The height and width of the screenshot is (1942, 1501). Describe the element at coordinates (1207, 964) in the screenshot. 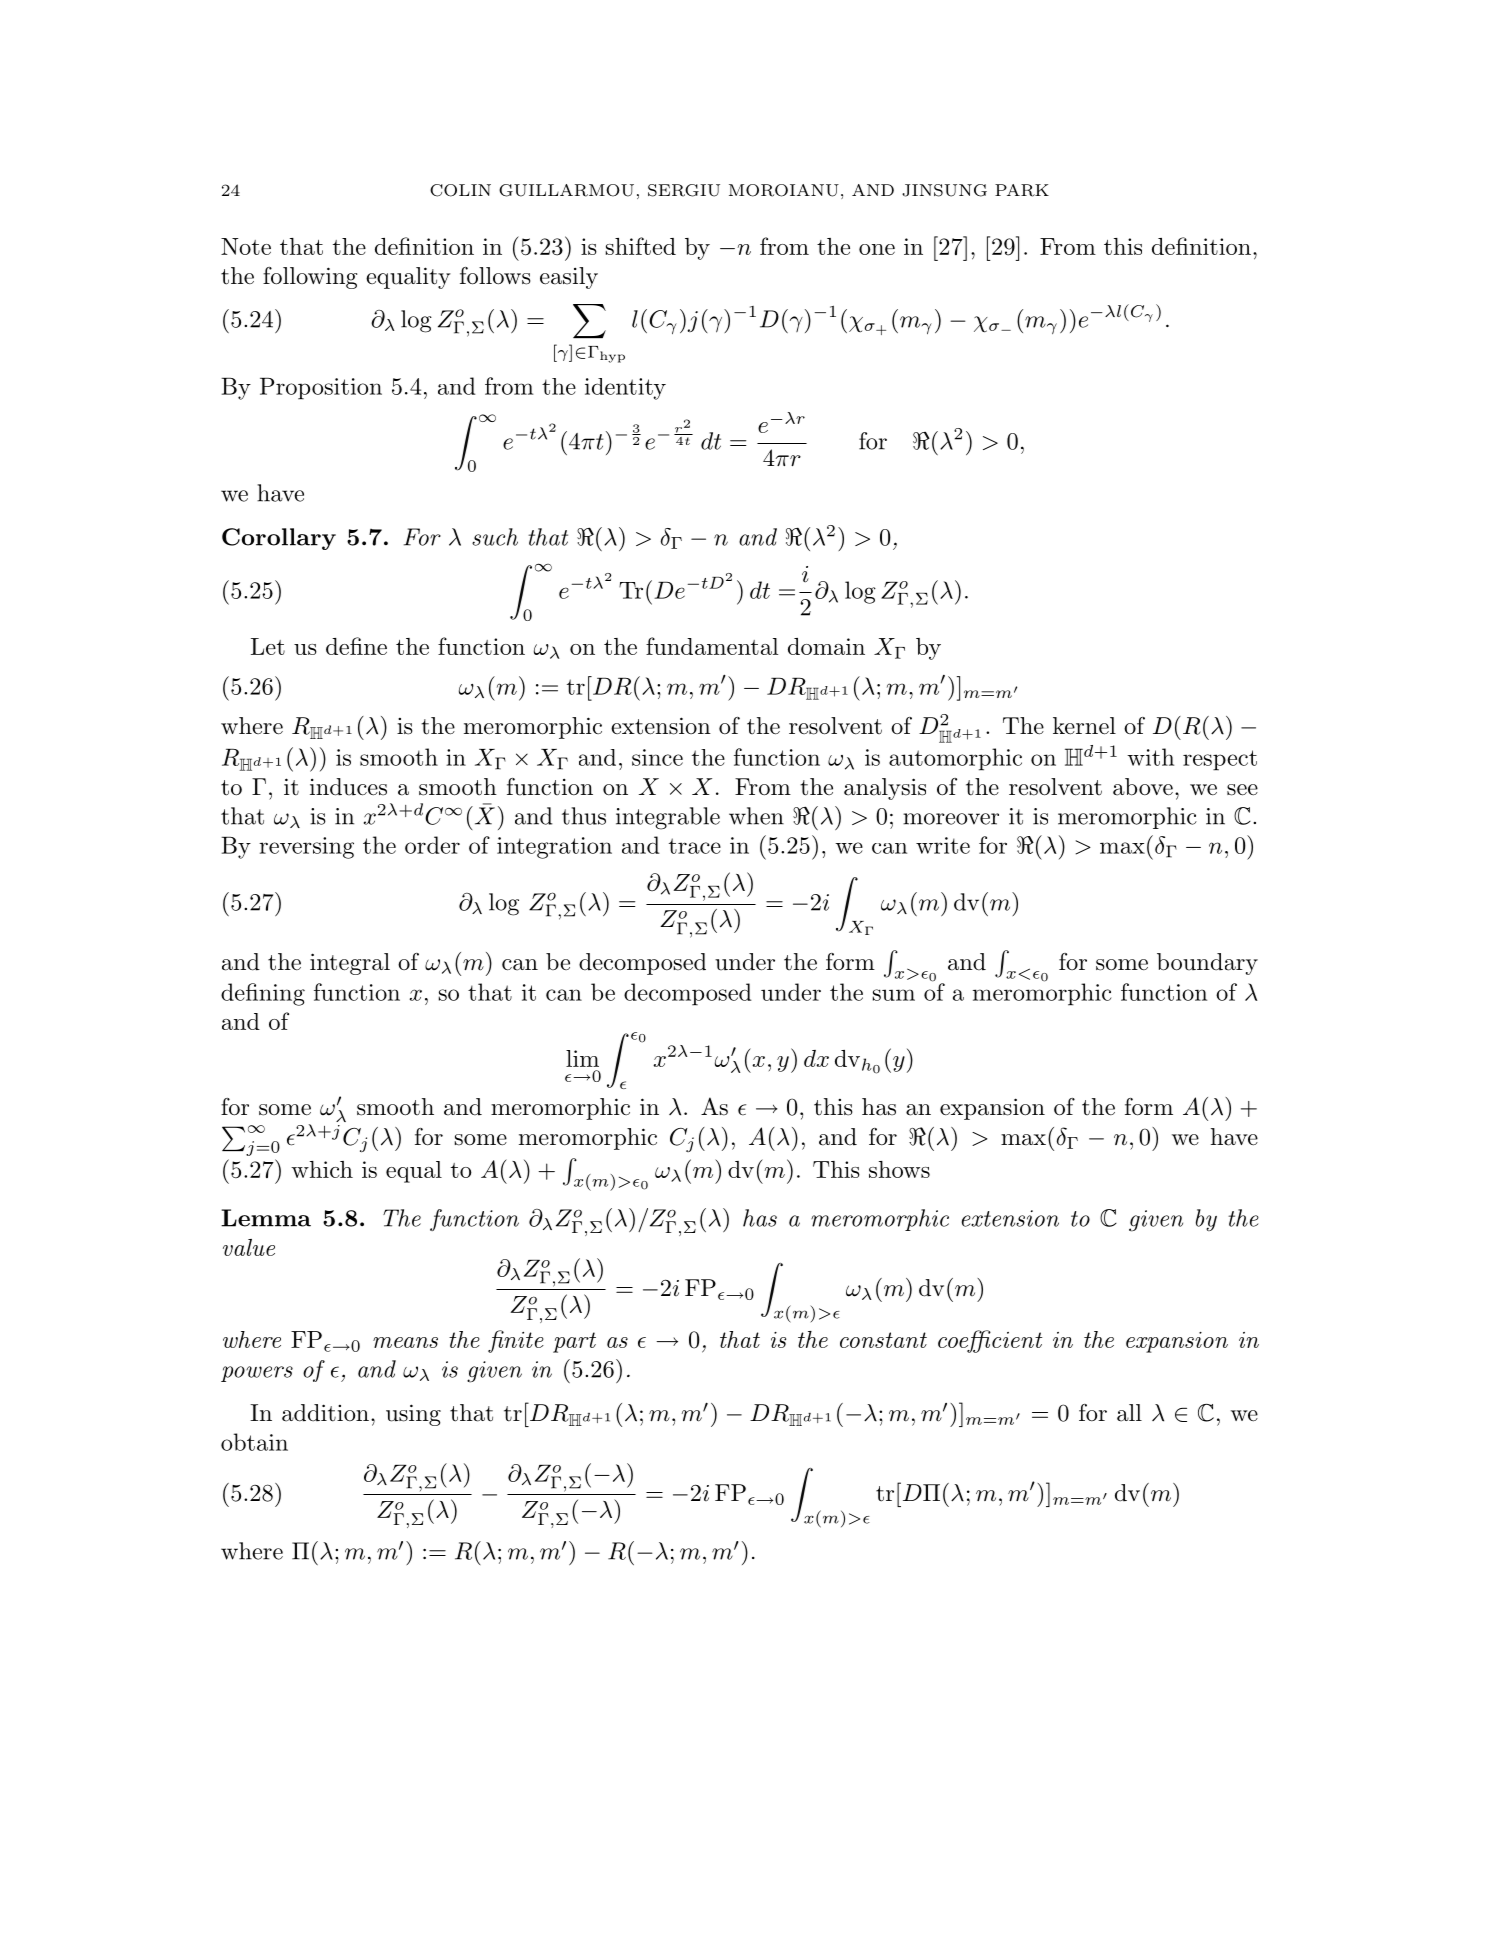

I see `boundary` at that location.
